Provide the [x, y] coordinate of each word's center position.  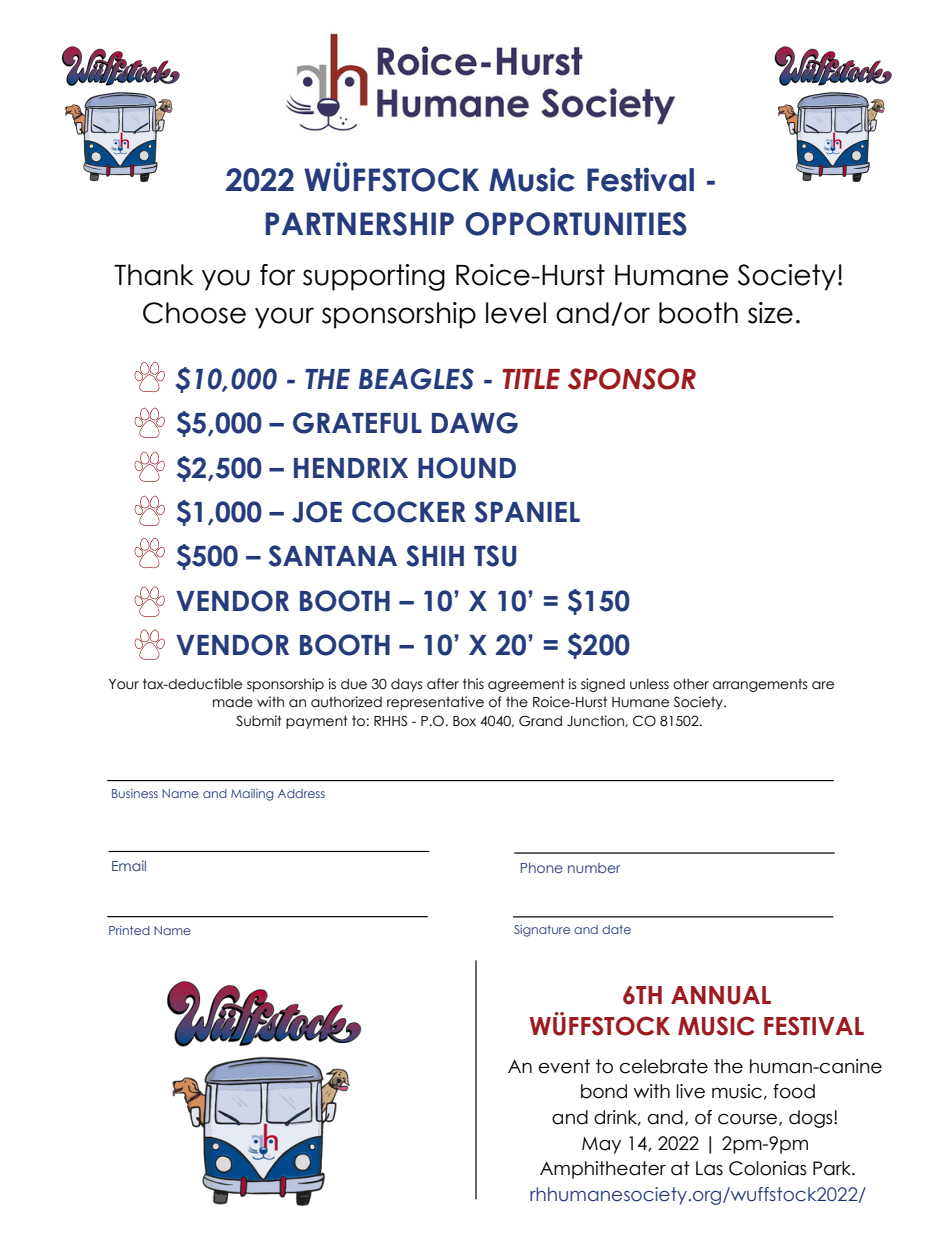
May [601, 1145]
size [770, 313]
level [516, 313]
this [473, 683]
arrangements [760, 685]
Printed [129, 930]
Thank [154, 275]
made [233, 702]
